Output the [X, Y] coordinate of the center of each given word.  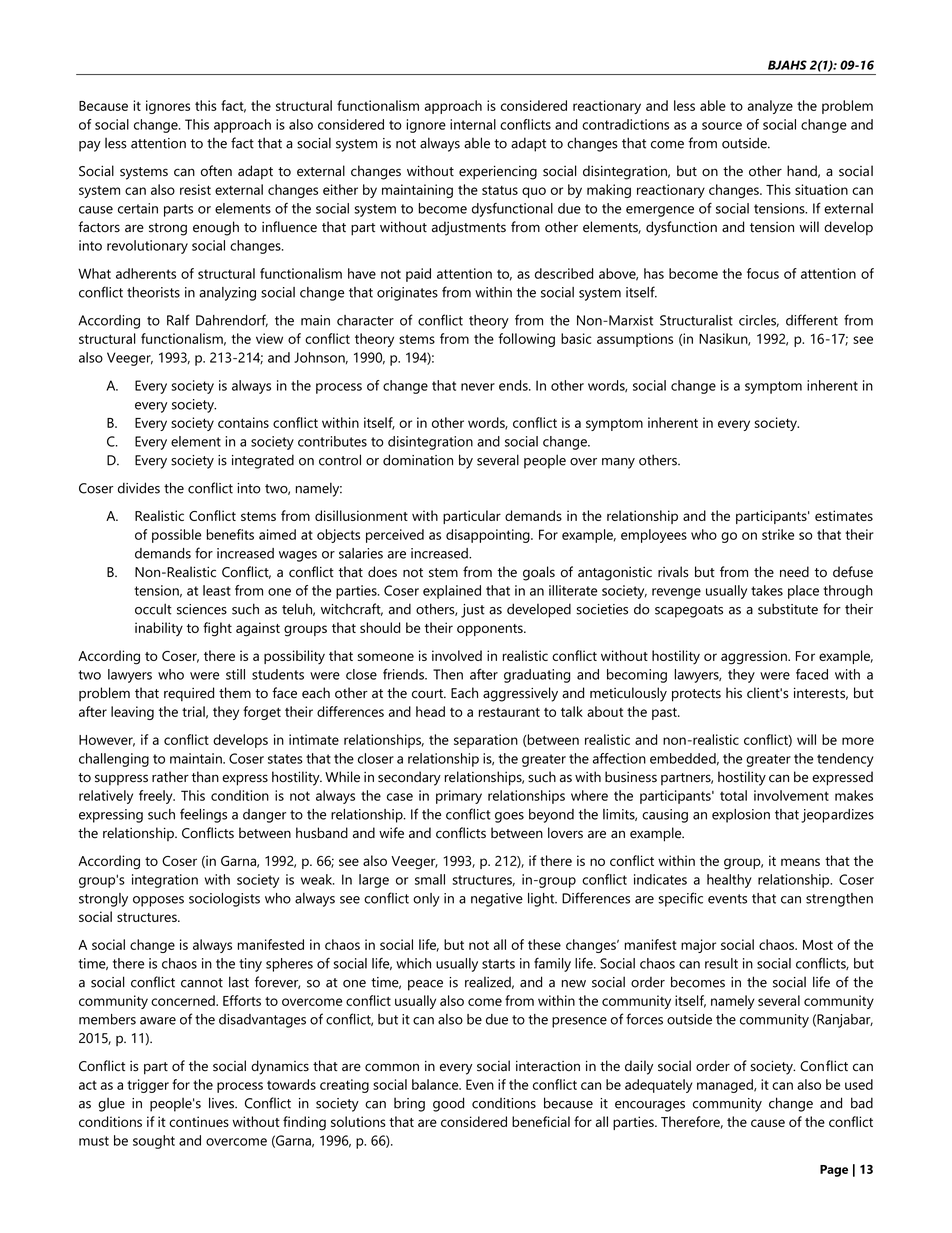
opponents [491, 630]
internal [473, 124]
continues [199, 1121]
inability [159, 629]
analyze [770, 107]
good [448, 1104]
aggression [755, 657]
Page [834, 1171]
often [216, 171]
